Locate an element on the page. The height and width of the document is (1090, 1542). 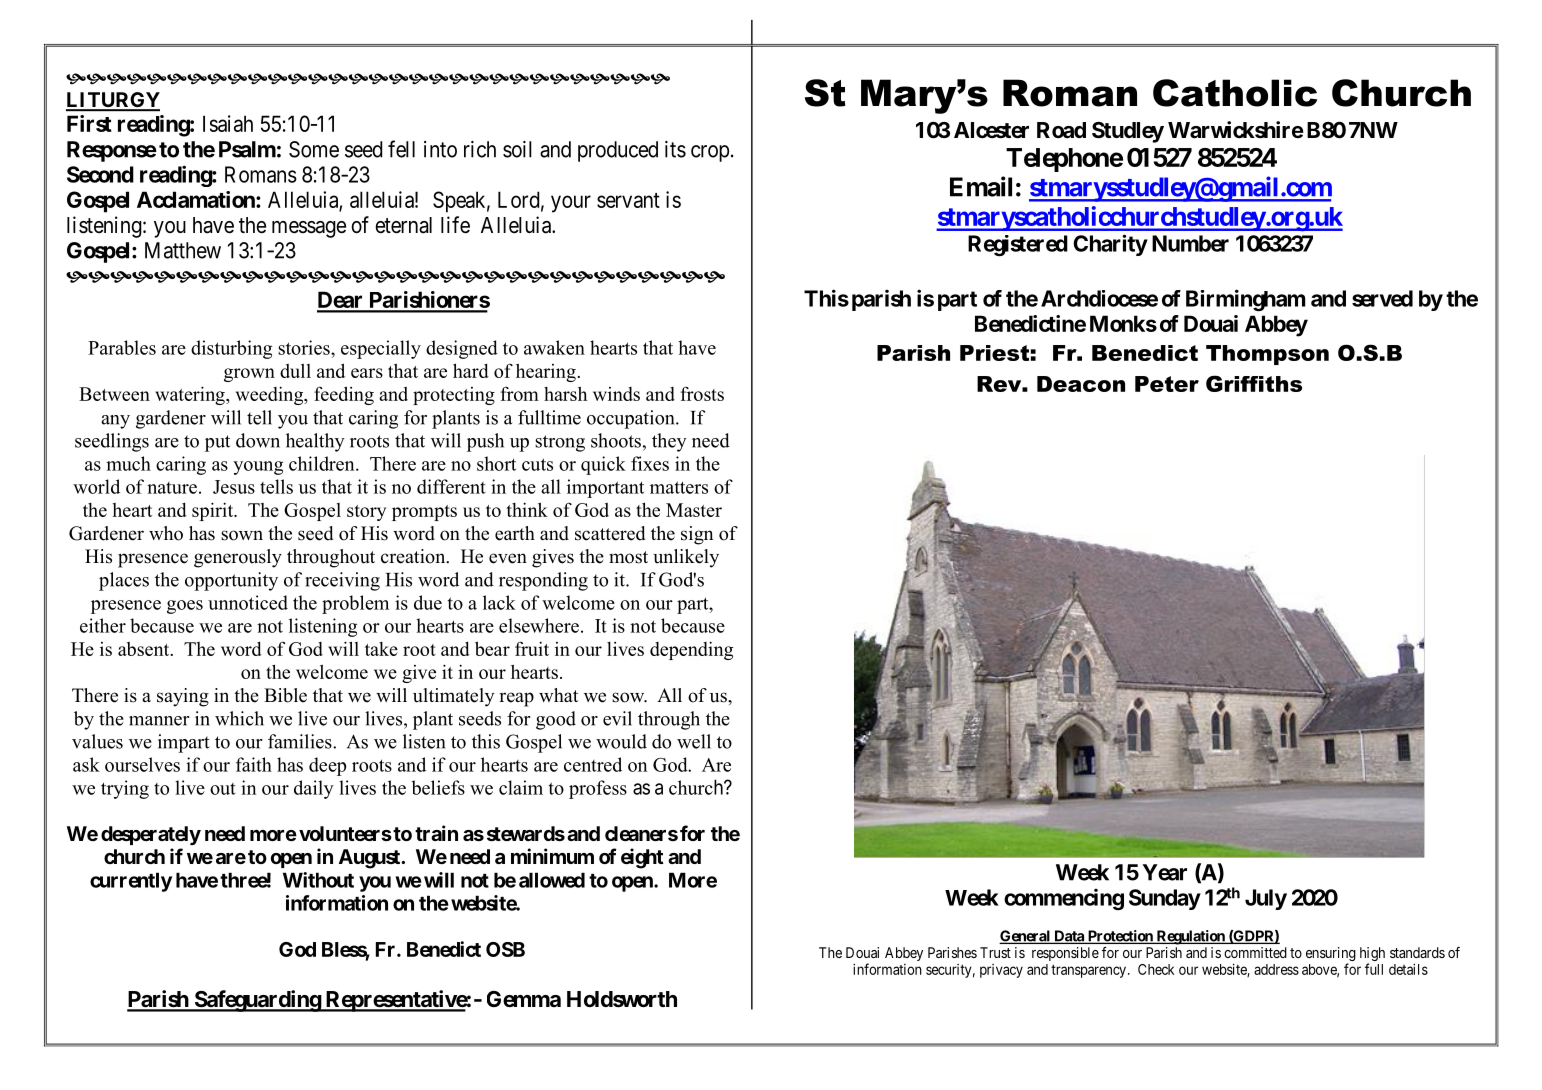
crop is located at coordinates (710, 153).
